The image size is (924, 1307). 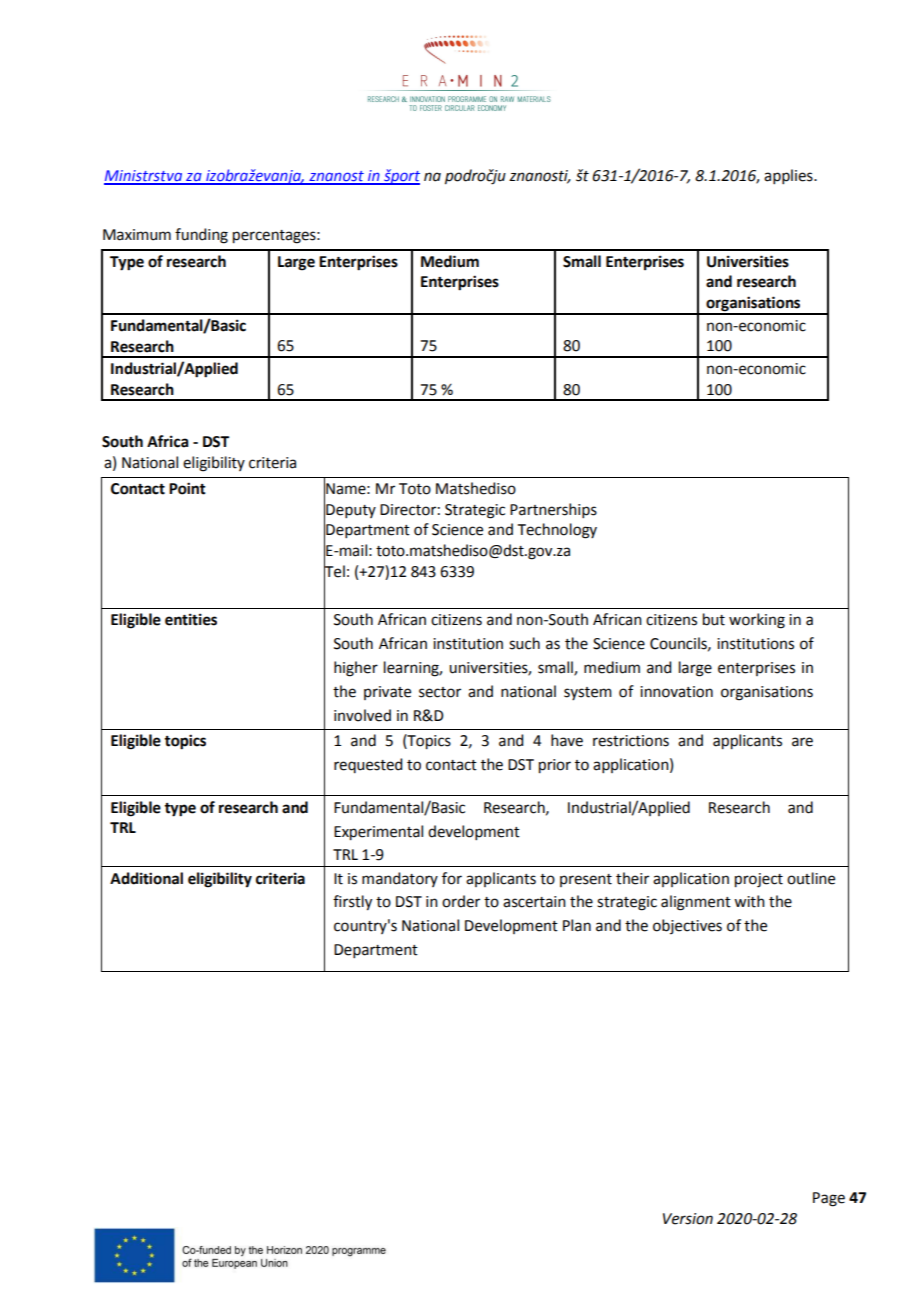 I want to click on Page, so click(x=829, y=1199).
